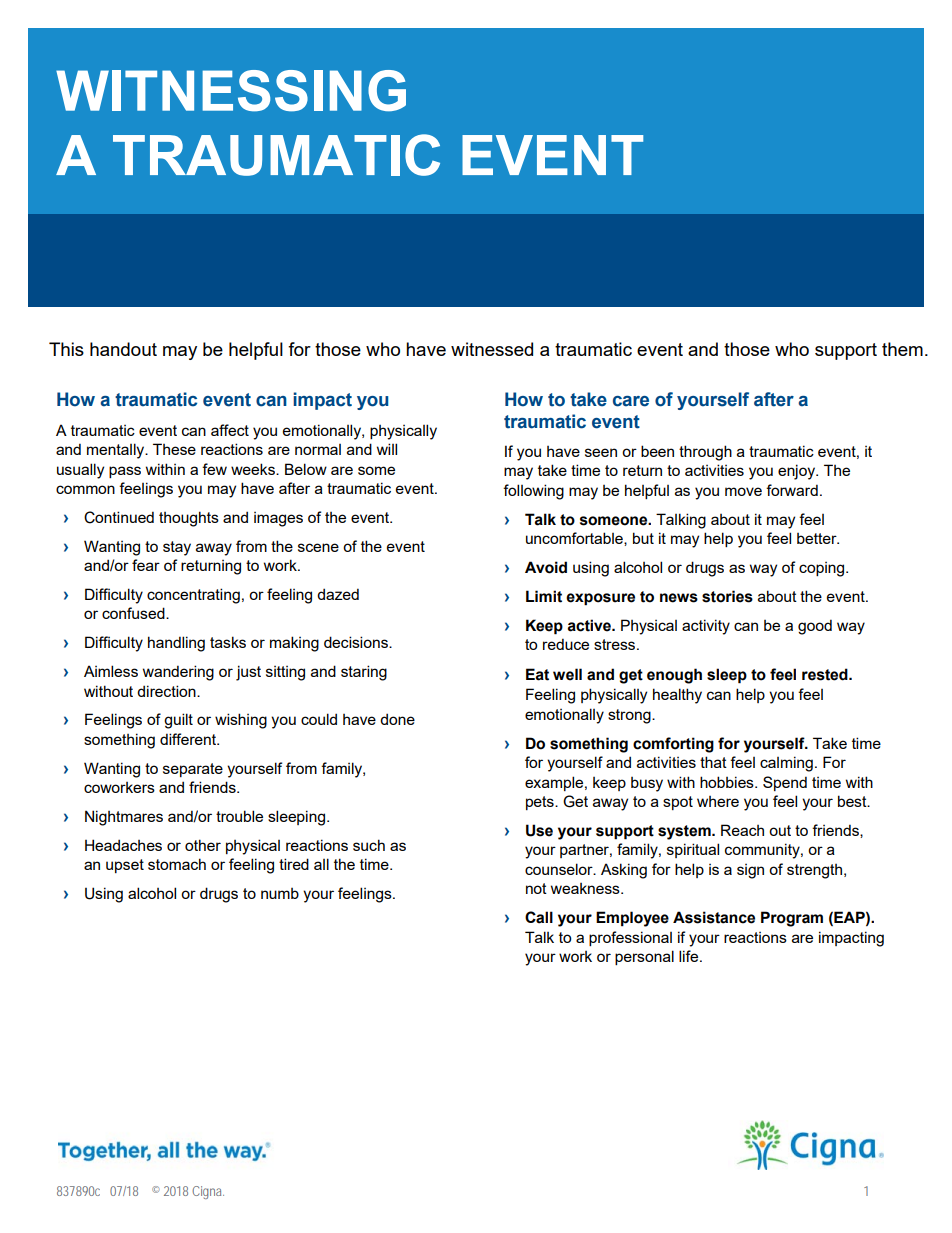 This image has width=952, height=1233. I want to click on them, so click(902, 349).
